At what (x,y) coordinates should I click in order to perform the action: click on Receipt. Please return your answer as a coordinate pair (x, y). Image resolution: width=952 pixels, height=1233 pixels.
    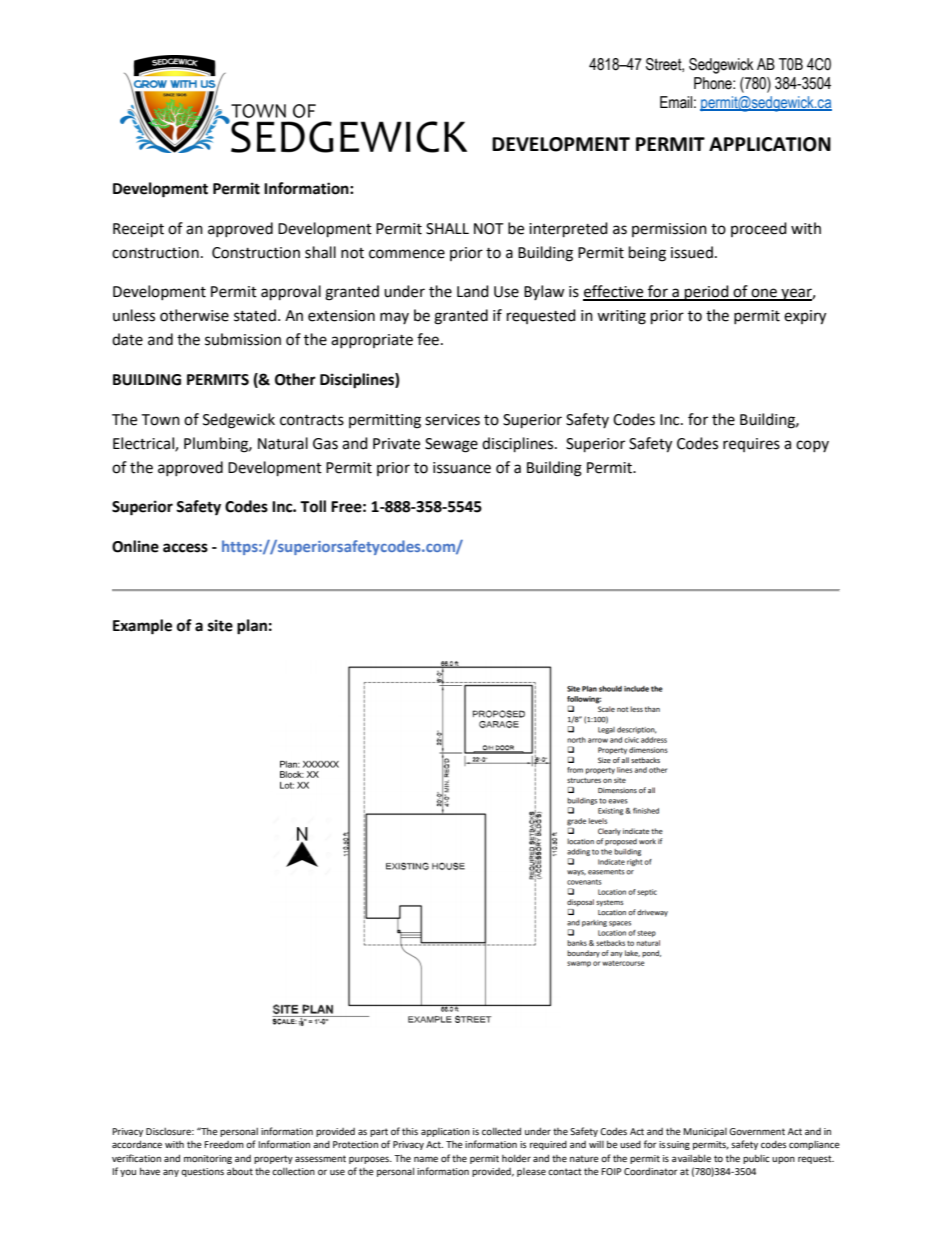
    Looking at the image, I should click on (138, 230).
